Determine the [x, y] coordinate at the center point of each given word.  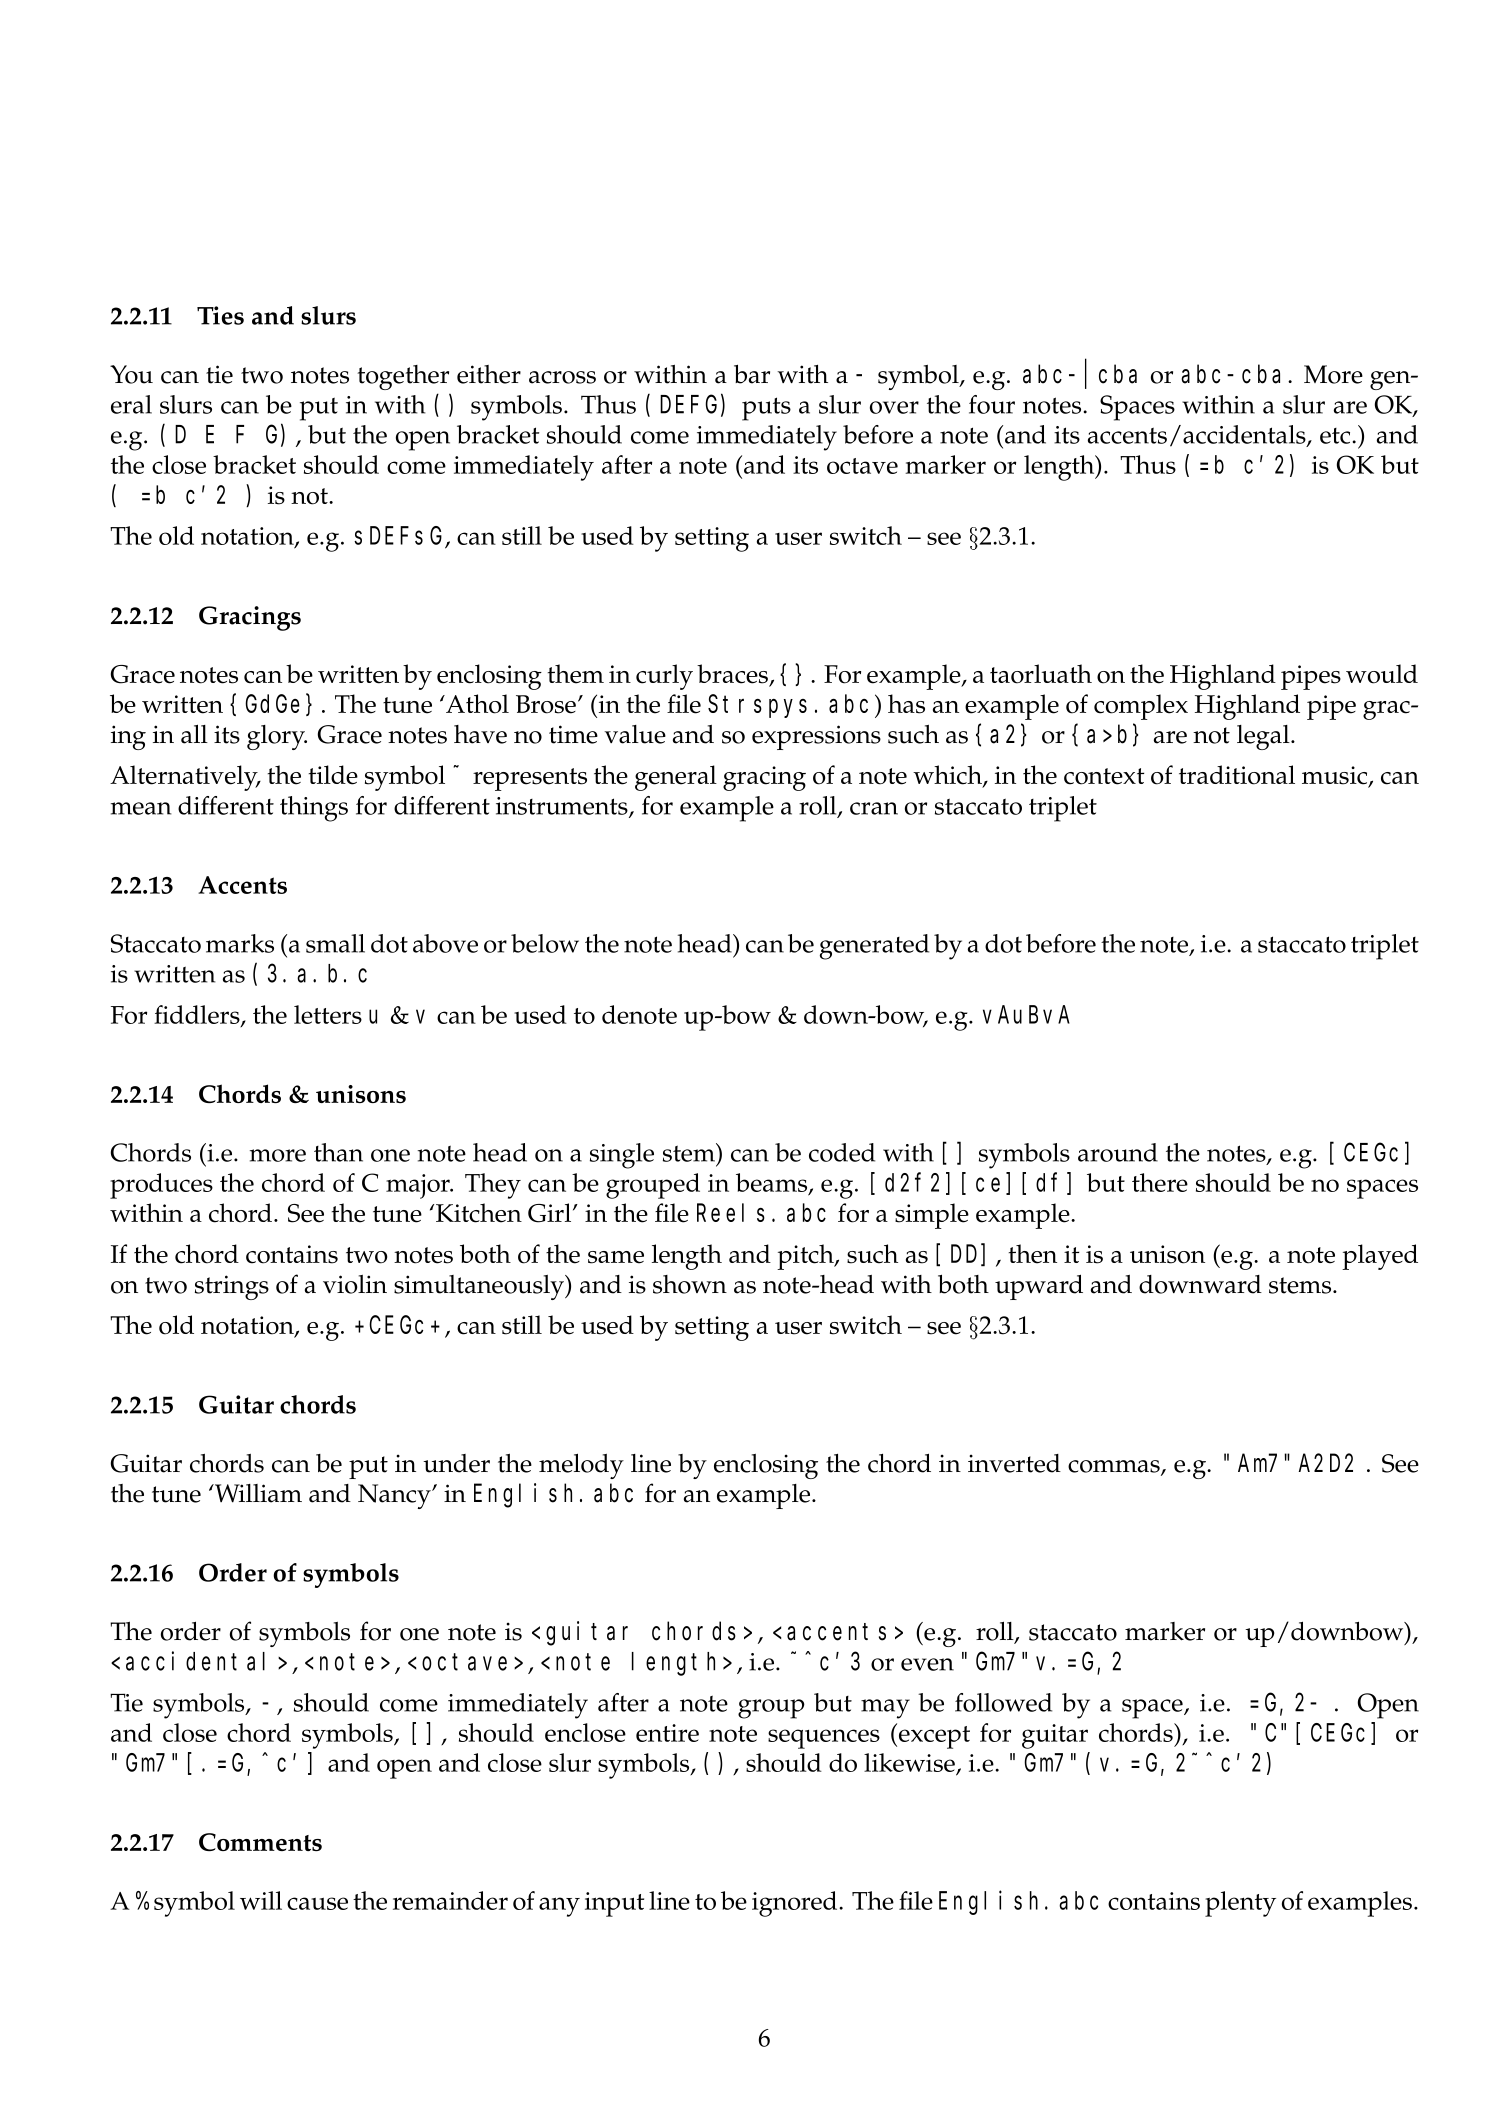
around [1118, 1152]
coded [842, 1152]
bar [752, 374]
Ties [220, 315]
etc [1336, 436]
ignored [796, 1904]
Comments [260, 1842]
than [338, 1152]
